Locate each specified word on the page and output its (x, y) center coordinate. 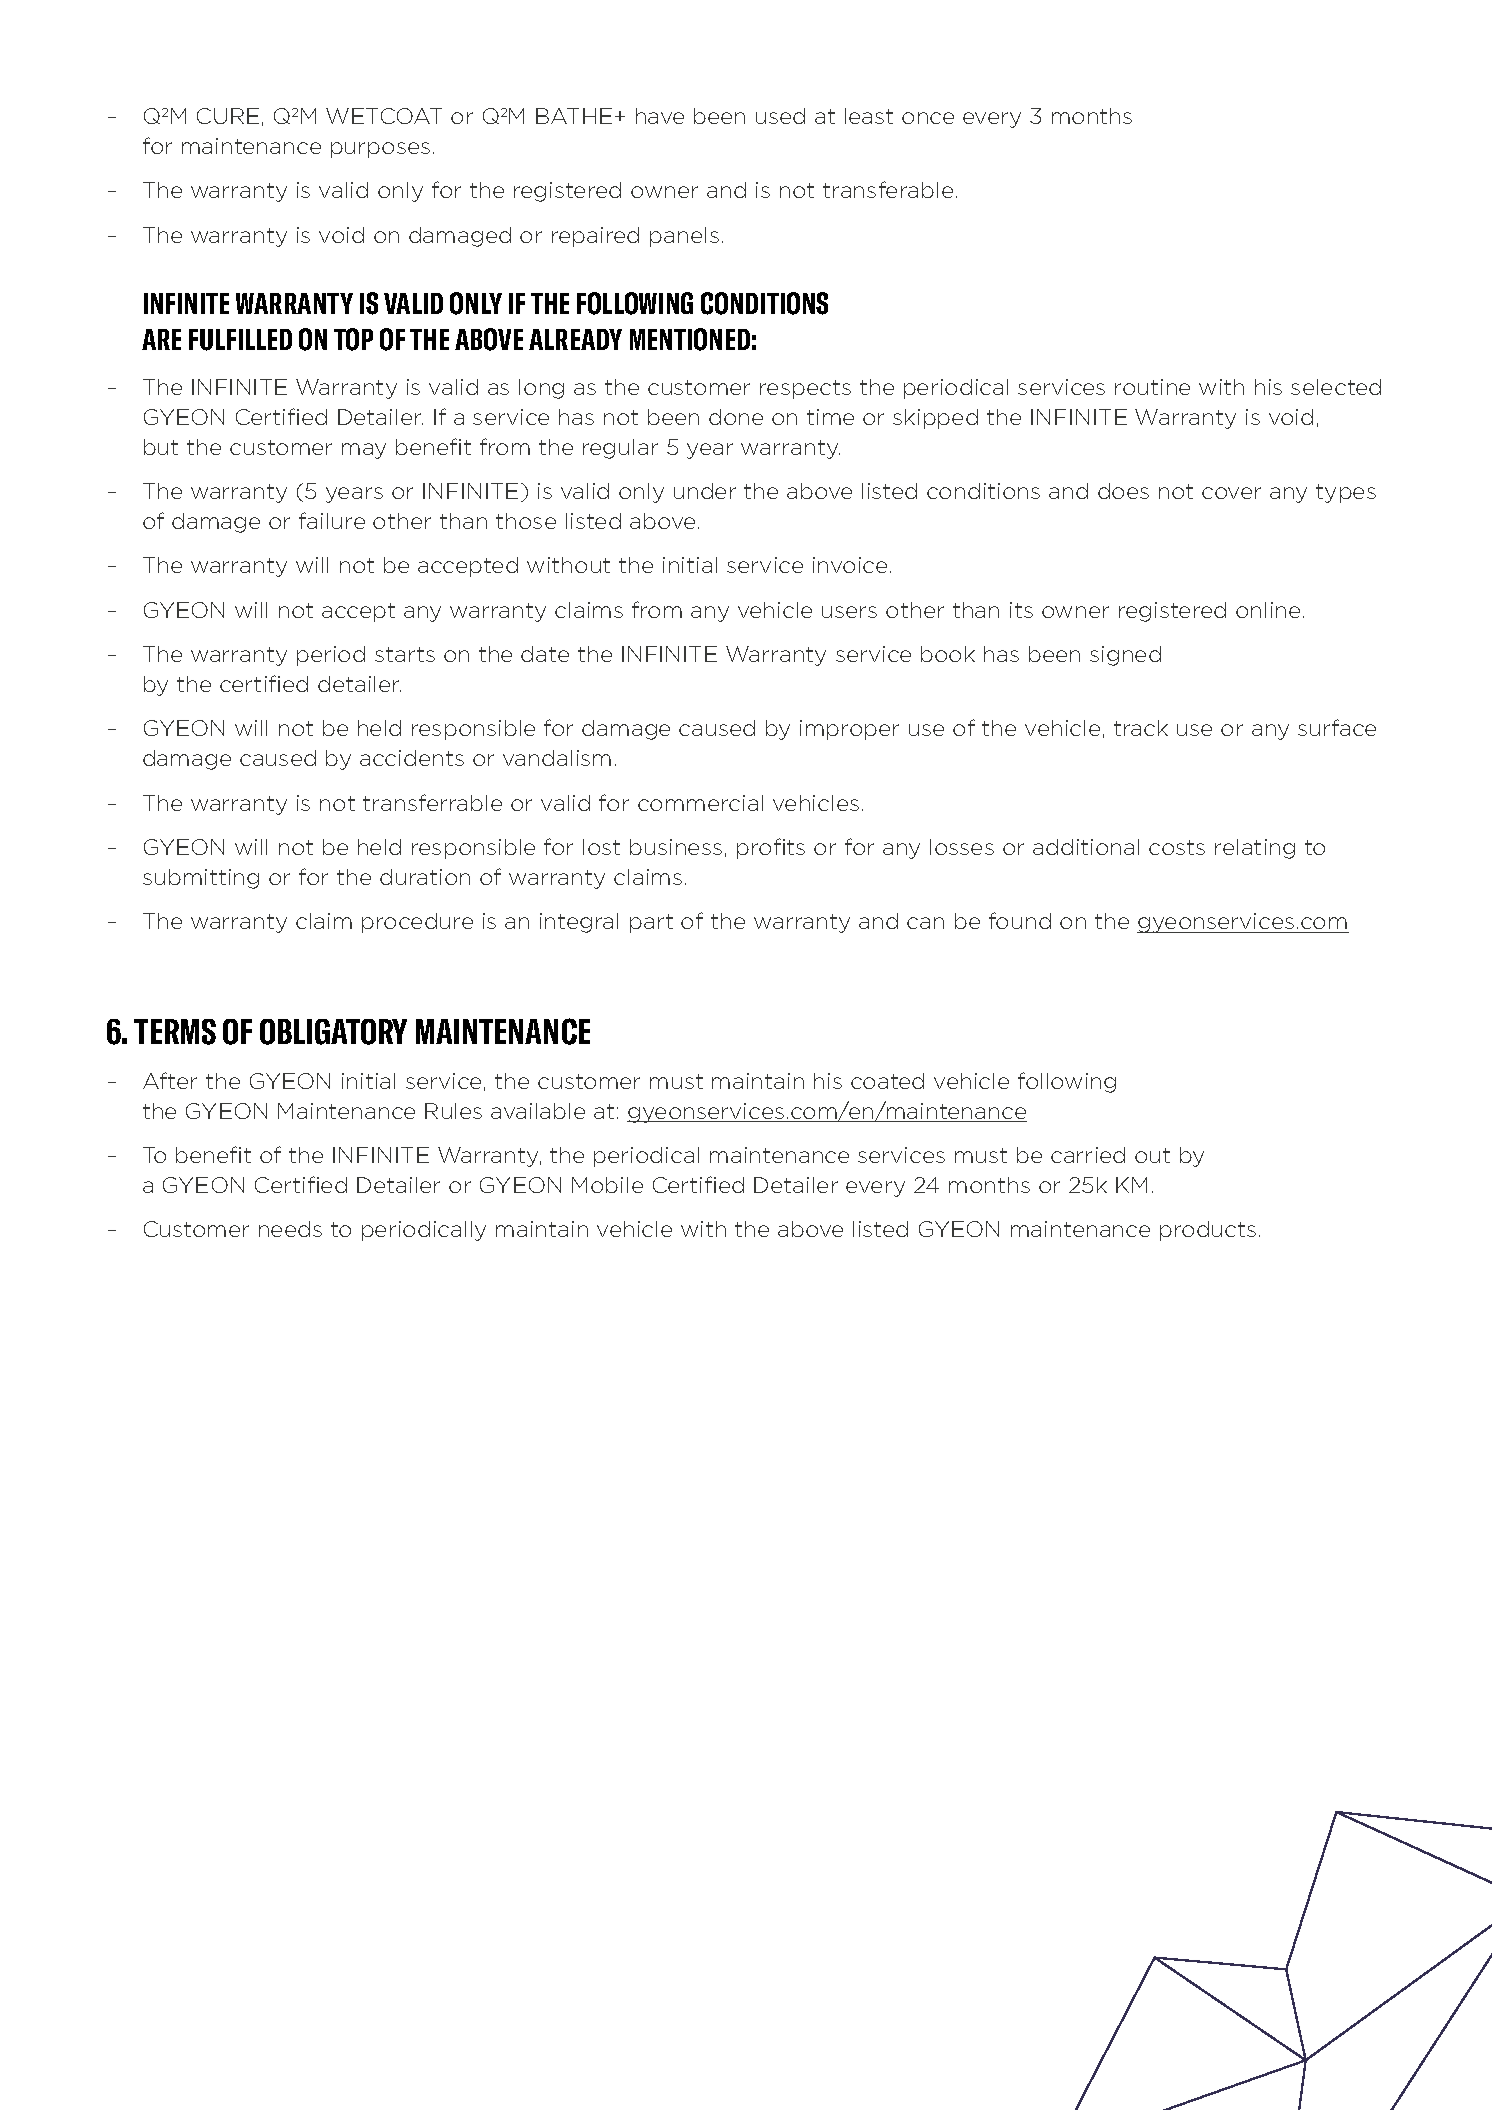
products (1208, 1231)
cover (1231, 493)
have (660, 116)
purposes (380, 150)
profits (771, 848)
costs (1177, 847)
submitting (201, 879)
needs (290, 1229)
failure (332, 520)
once (928, 118)
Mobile (607, 1185)
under (705, 491)
